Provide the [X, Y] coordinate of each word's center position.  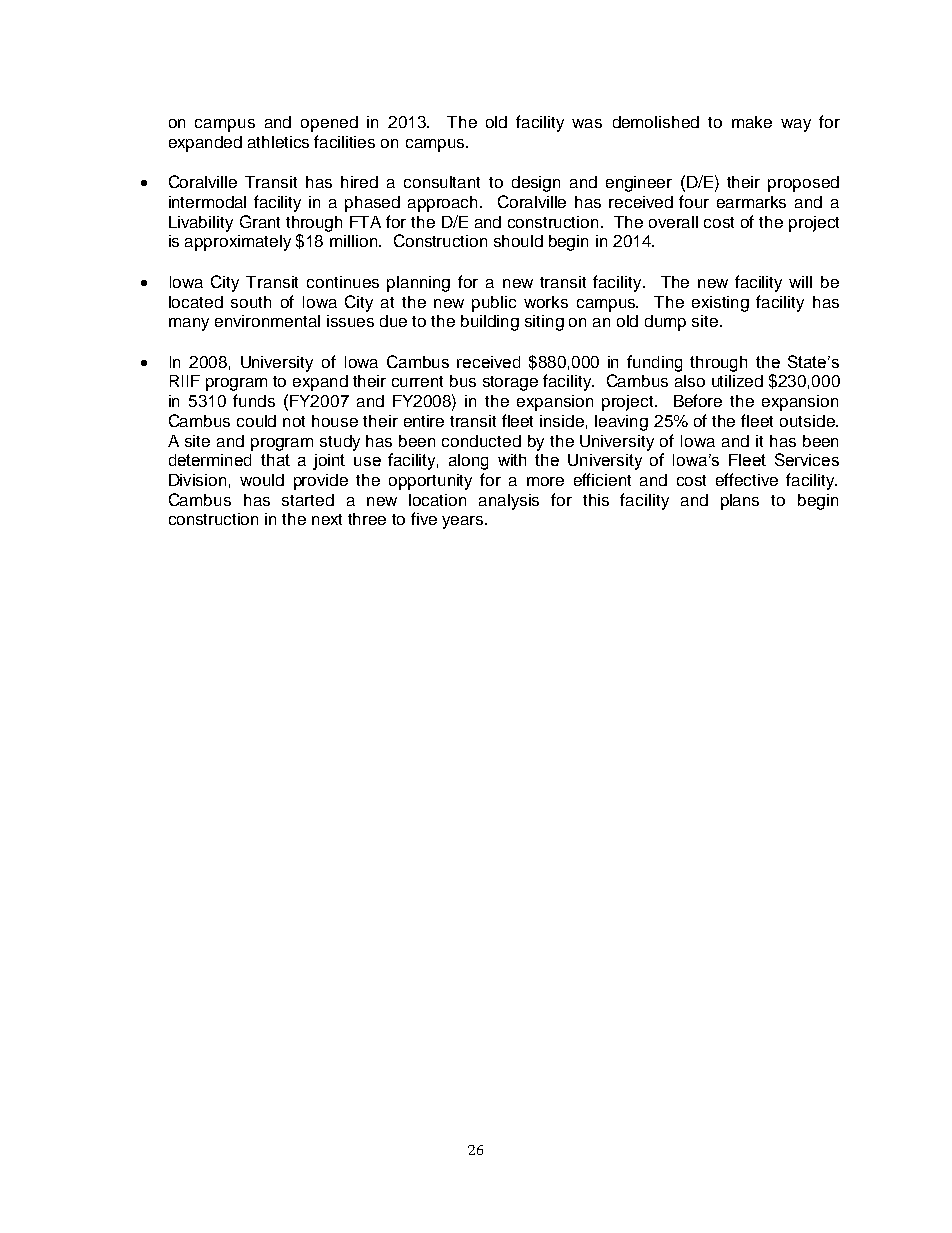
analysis [509, 502]
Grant [260, 221]
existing [720, 304]
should [518, 241]
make [752, 122]
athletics [278, 142]
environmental [267, 321]
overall [673, 222]
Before [698, 400]
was [587, 123]
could [256, 421]
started [308, 500]
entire [424, 421]
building [490, 323]
